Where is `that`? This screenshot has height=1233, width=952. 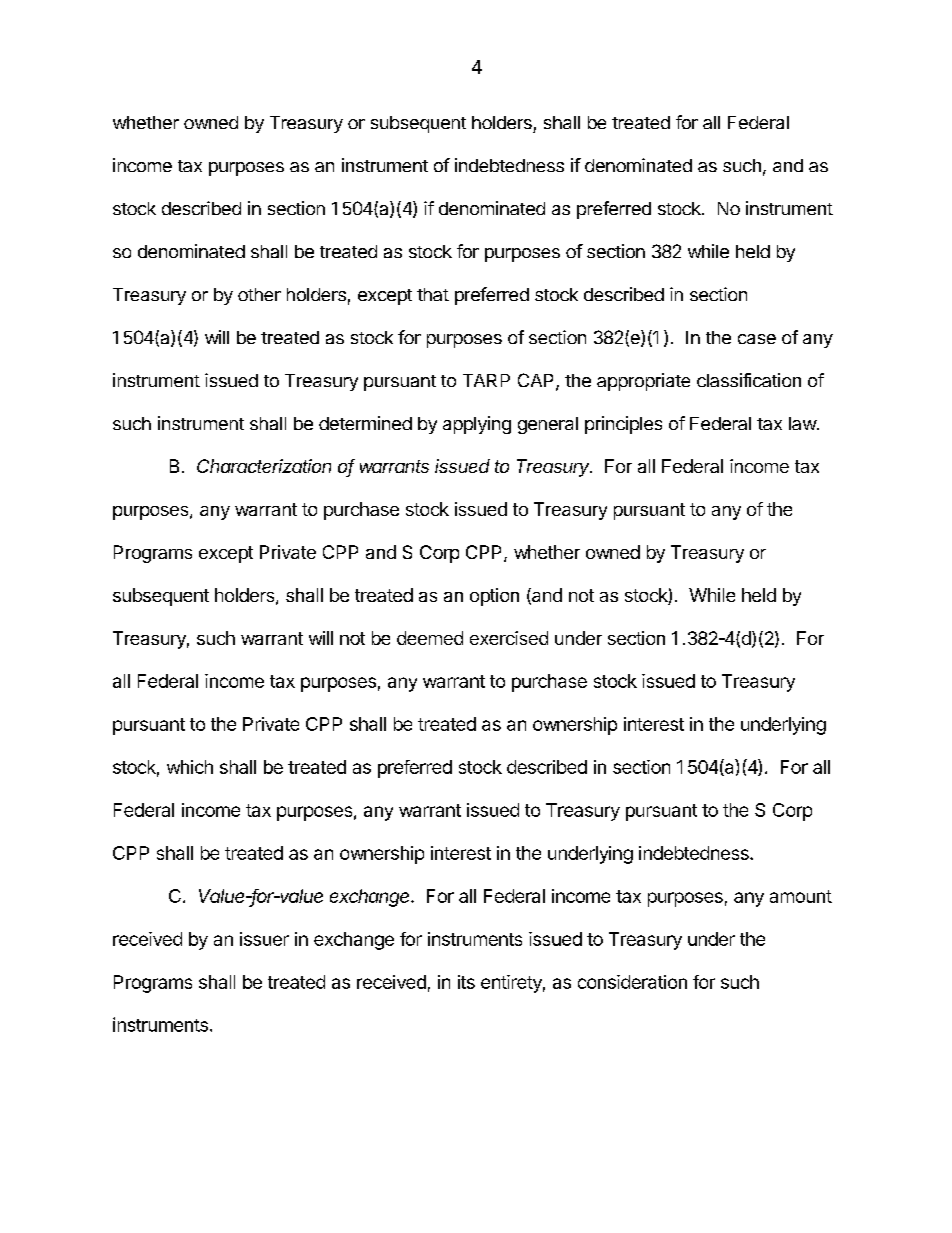
that is located at coordinates (433, 294).
